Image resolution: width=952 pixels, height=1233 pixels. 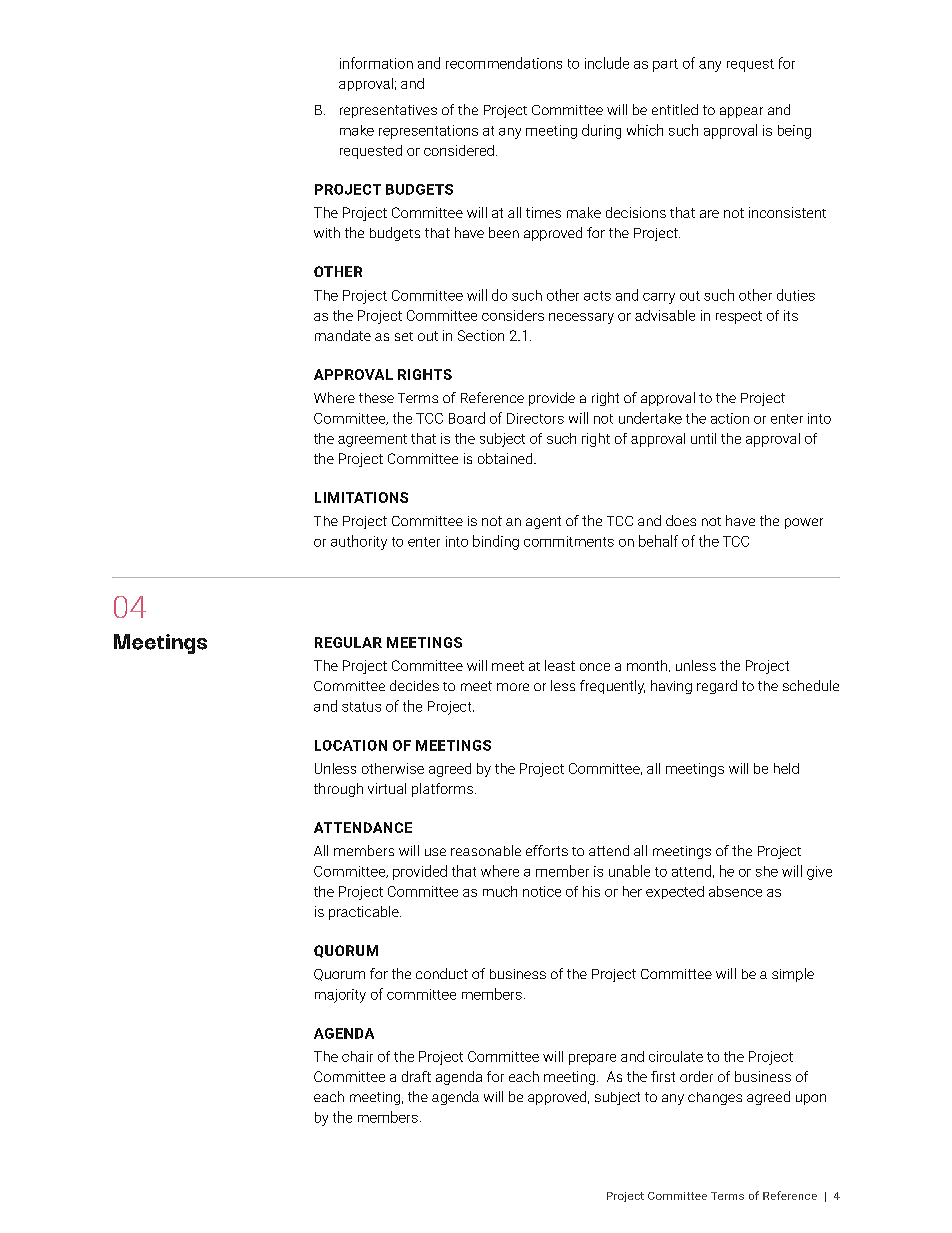 I want to click on power, so click(x=804, y=523).
